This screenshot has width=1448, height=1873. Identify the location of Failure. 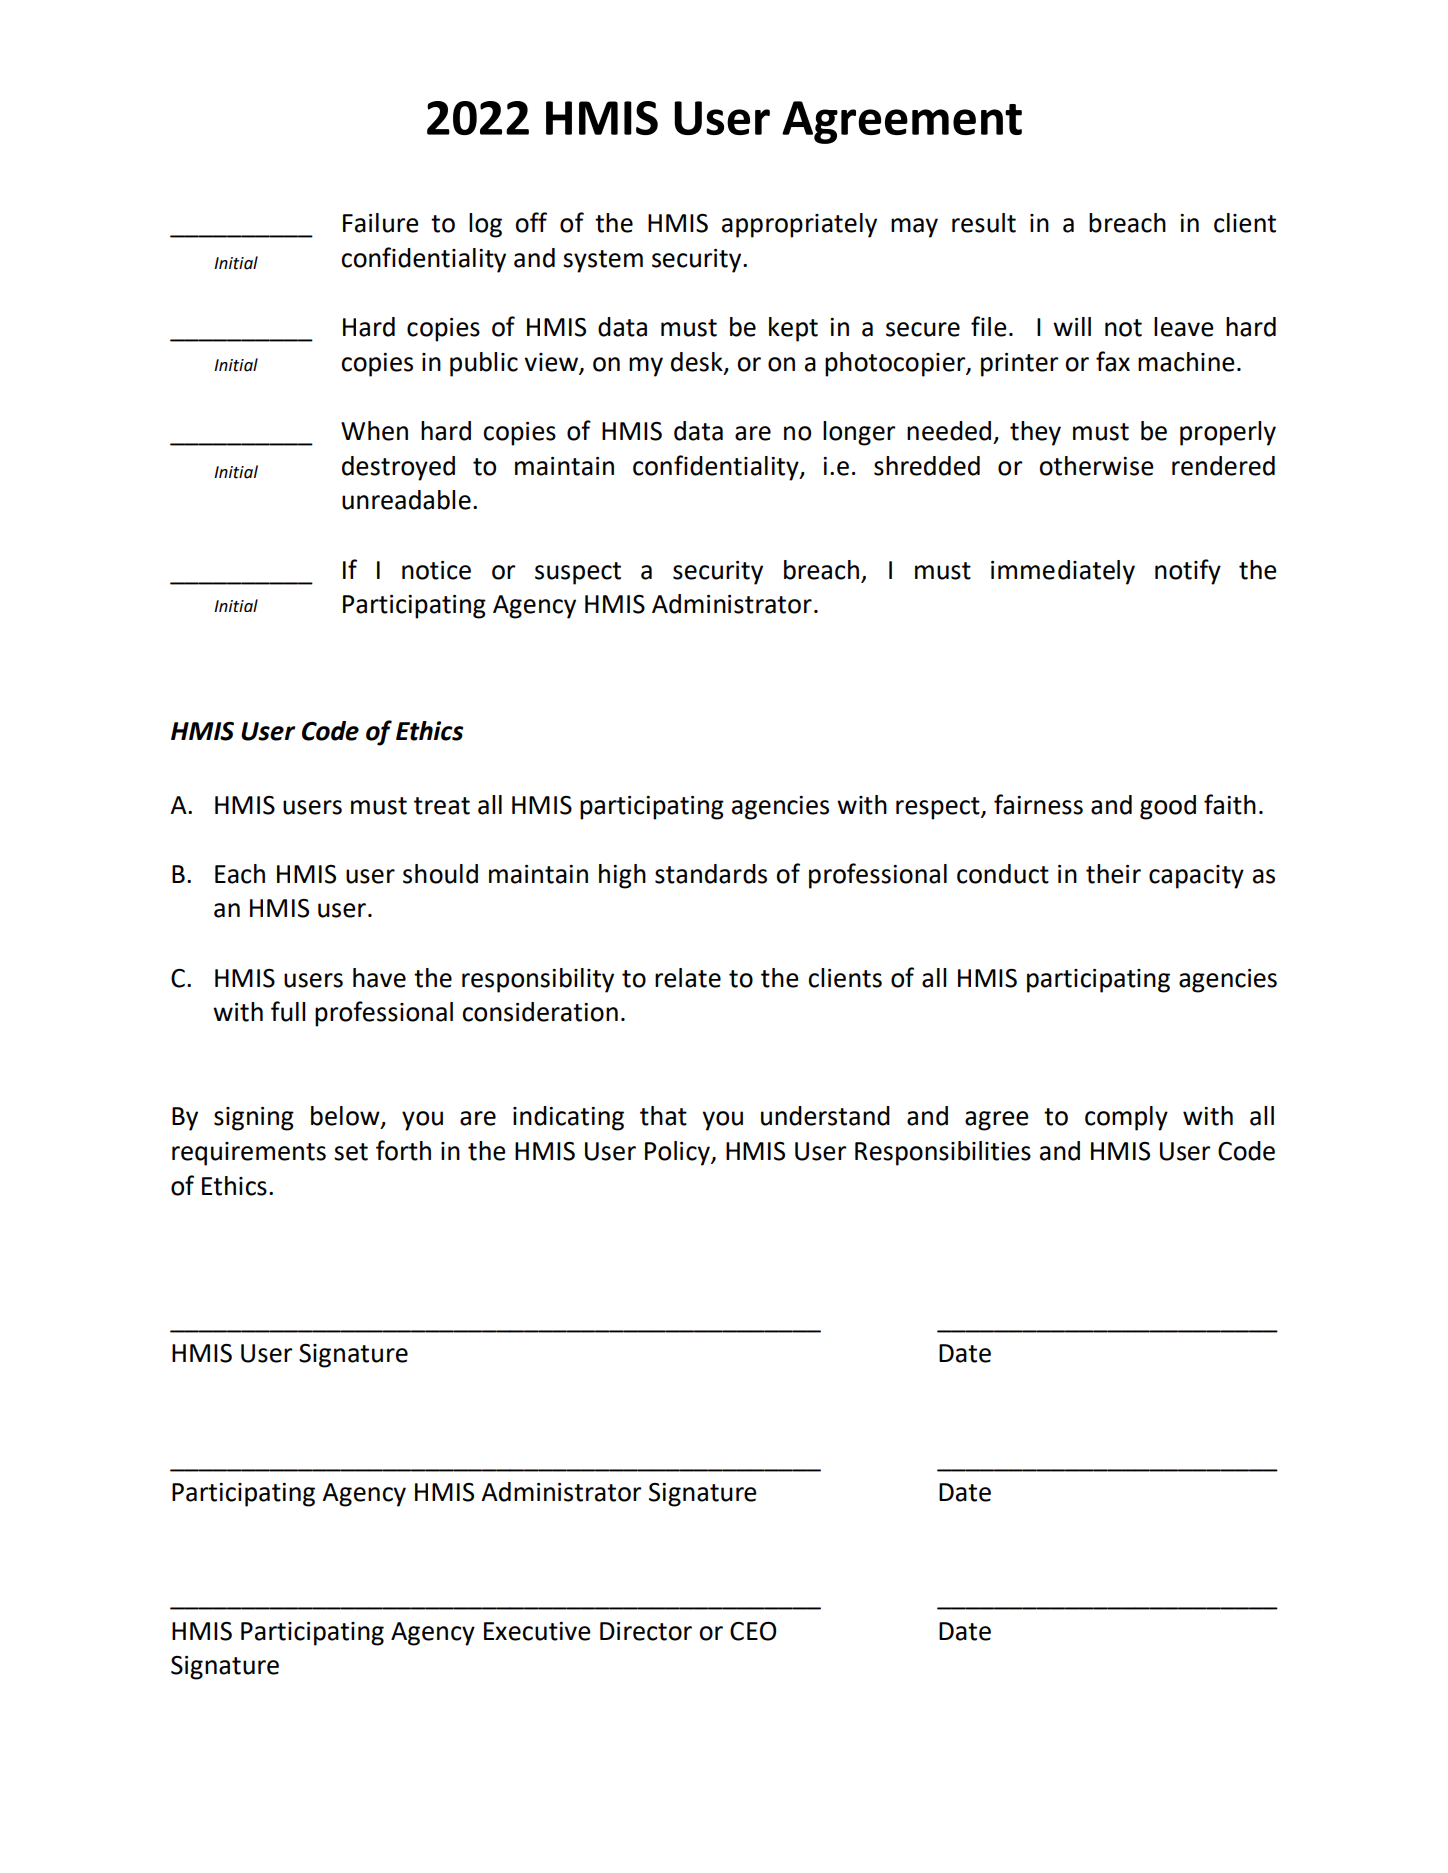
(381, 223).
